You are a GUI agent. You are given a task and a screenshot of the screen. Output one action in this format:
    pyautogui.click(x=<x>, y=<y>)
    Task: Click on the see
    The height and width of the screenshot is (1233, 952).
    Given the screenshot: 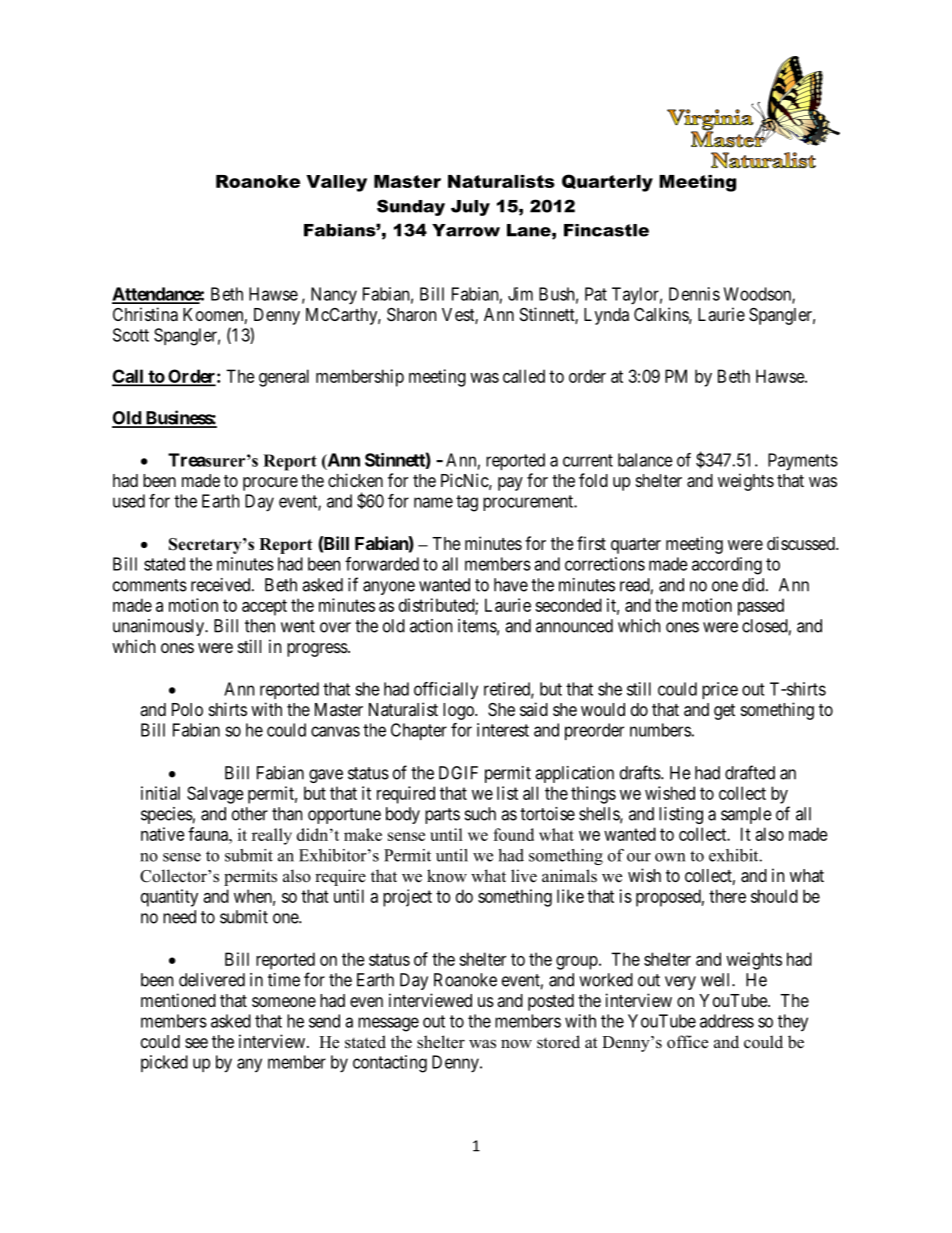 What is the action you would take?
    pyautogui.click(x=196, y=1043)
